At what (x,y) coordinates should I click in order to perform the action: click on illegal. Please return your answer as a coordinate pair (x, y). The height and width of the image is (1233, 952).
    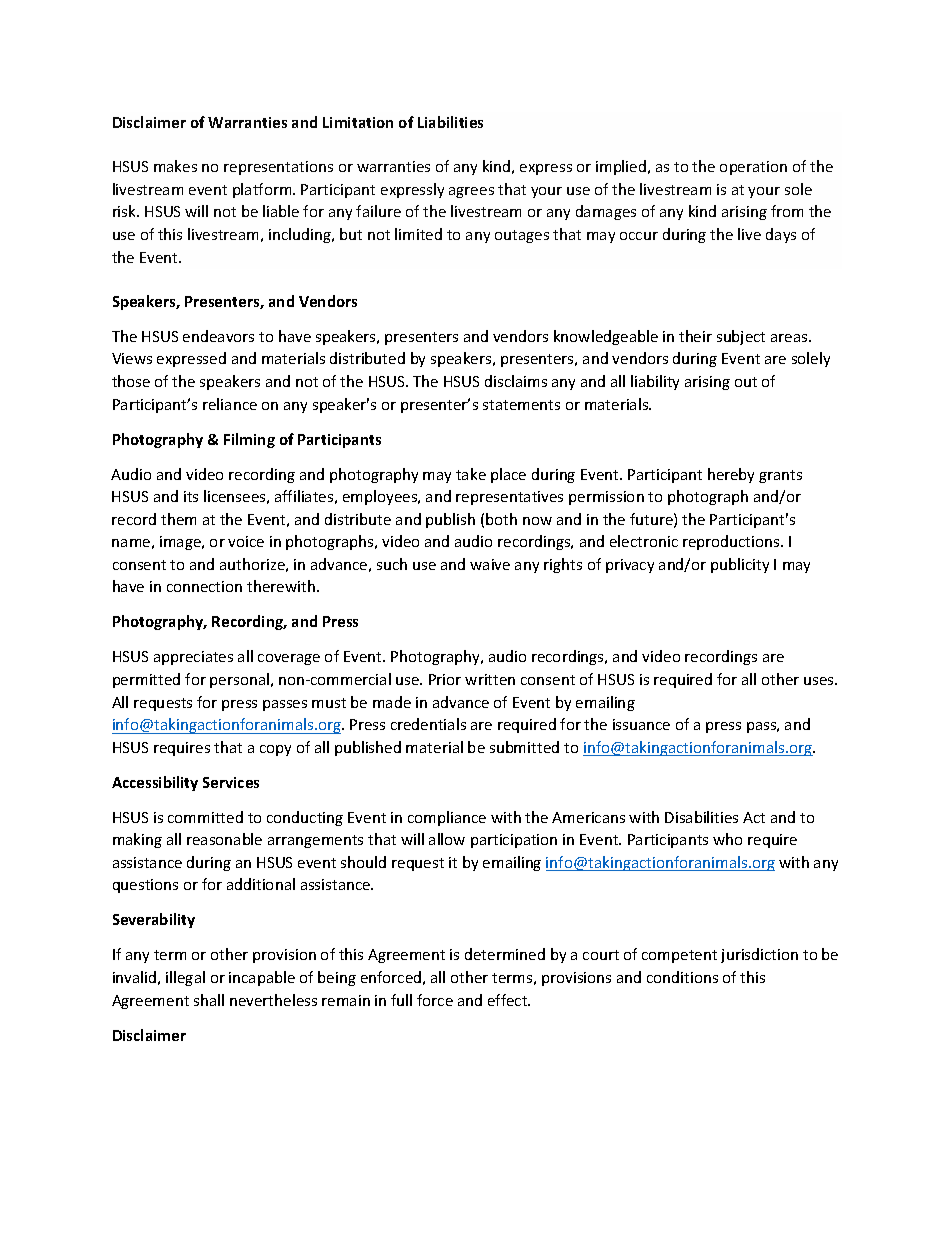
    Looking at the image, I should click on (185, 978).
